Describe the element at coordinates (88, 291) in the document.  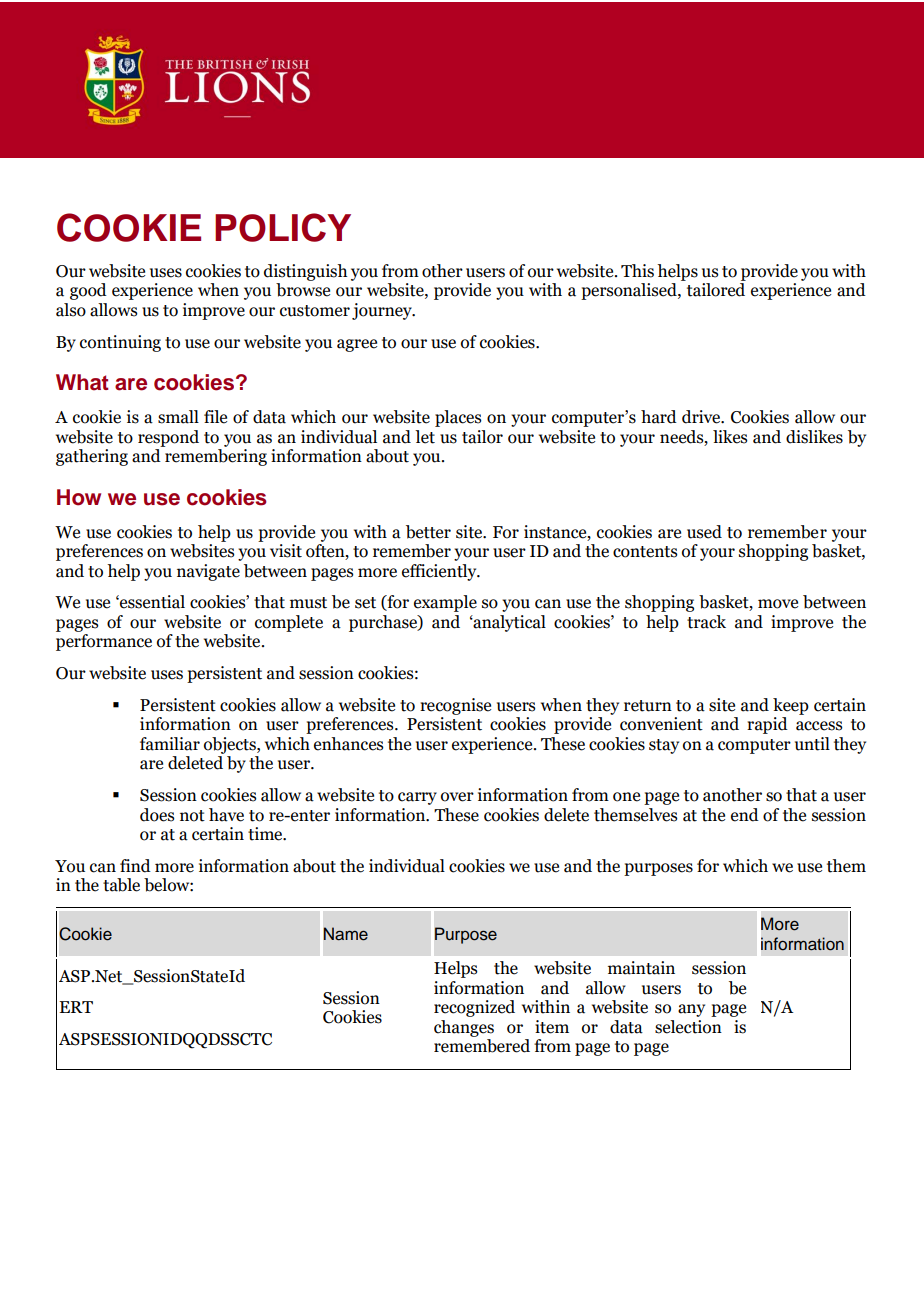
I see `good` at that location.
